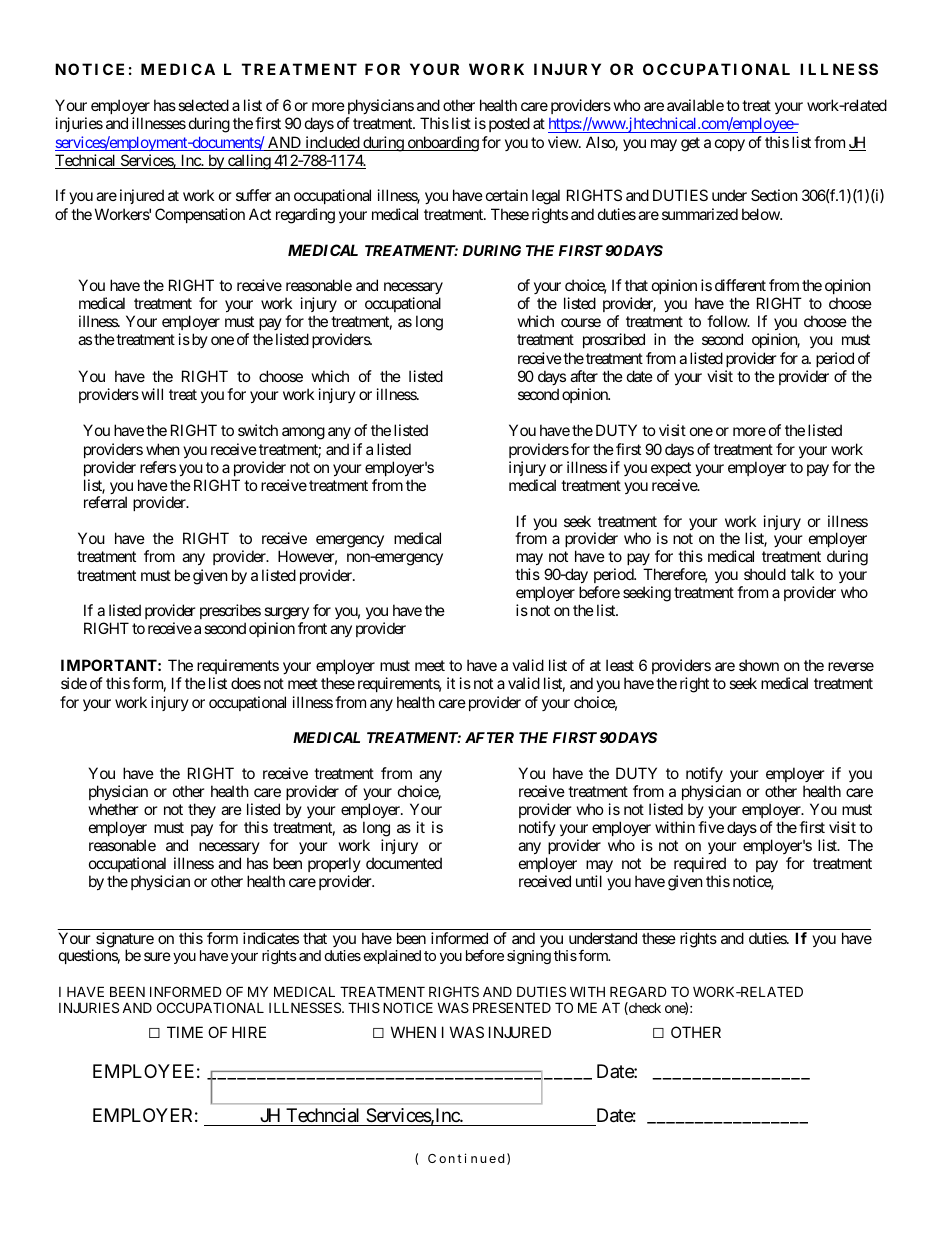  What do you see at coordinates (512, 1007) in the screenshot?
I see `PRESENTED` at bounding box center [512, 1007].
